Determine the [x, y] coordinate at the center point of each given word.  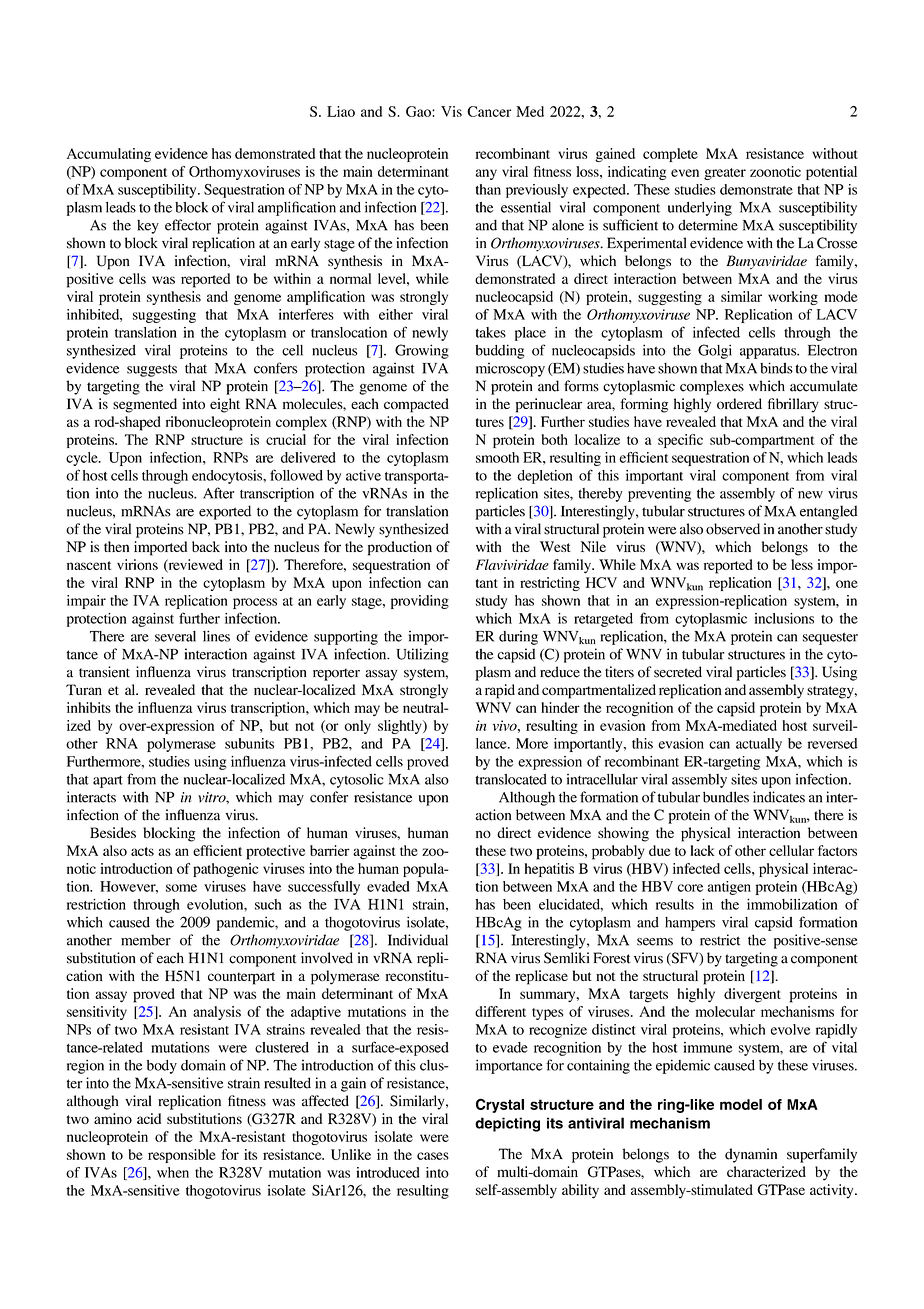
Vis [451, 111]
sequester [830, 638]
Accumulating [109, 155]
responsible [182, 1156]
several [175, 636]
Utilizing [423, 655]
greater [725, 174]
